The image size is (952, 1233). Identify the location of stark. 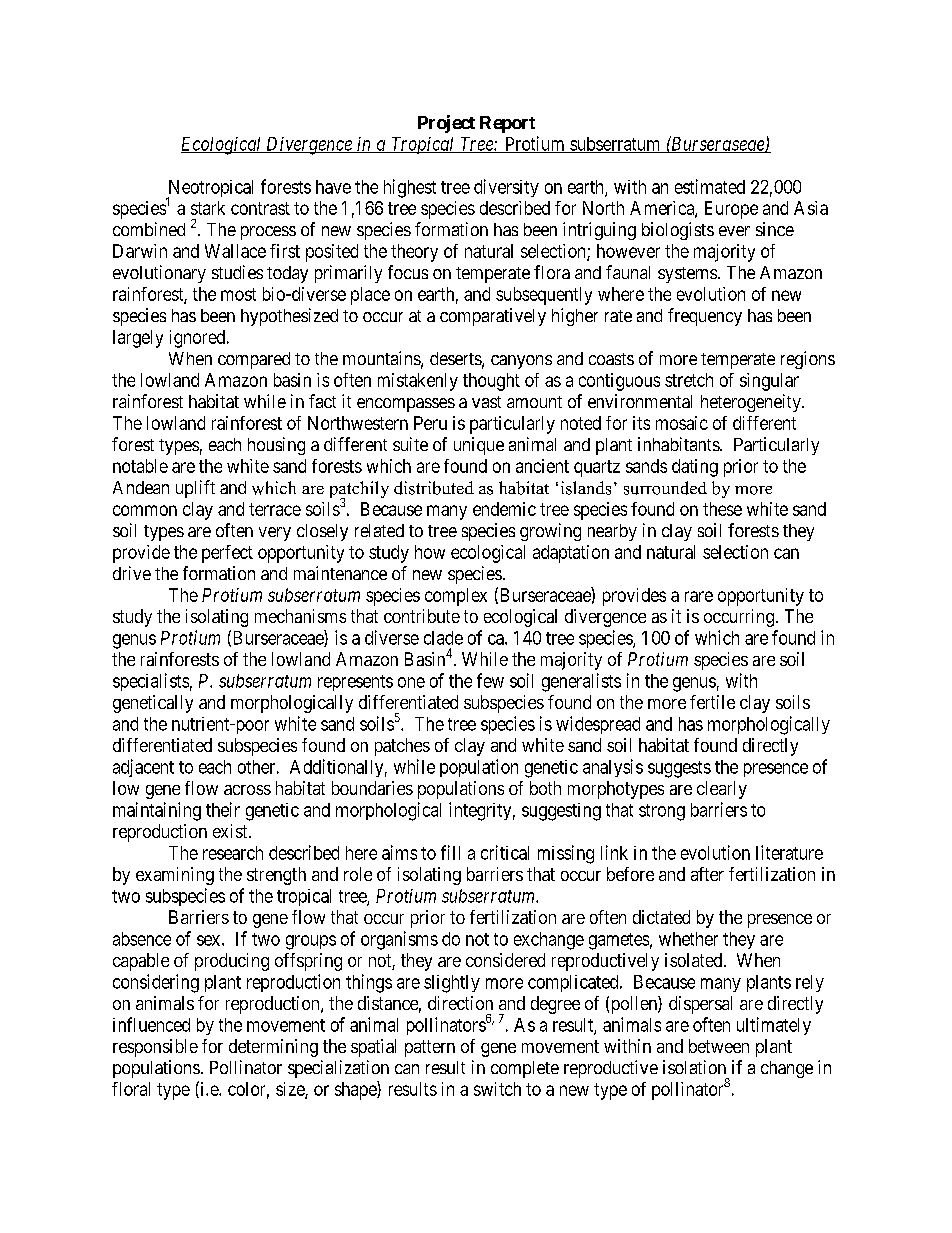
(208, 208).
